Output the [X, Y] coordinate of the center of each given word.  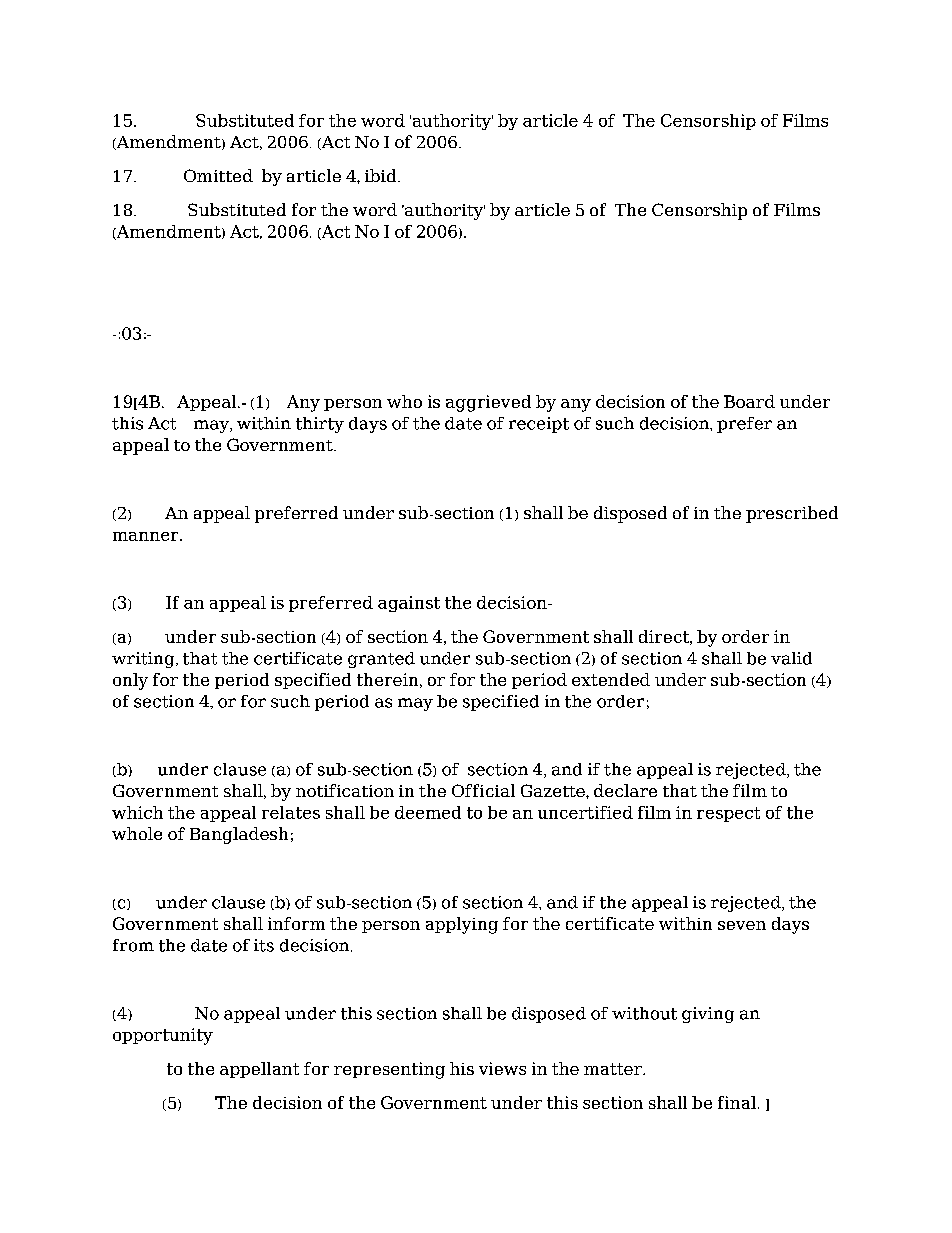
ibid [382, 175]
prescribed [792, 514]
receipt [539, 425]
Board [749, 401]
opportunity [163, 1036]
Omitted [218, 175]
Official [483, 790]
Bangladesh [239, 835]
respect [728, 814]
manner [147, 536]
